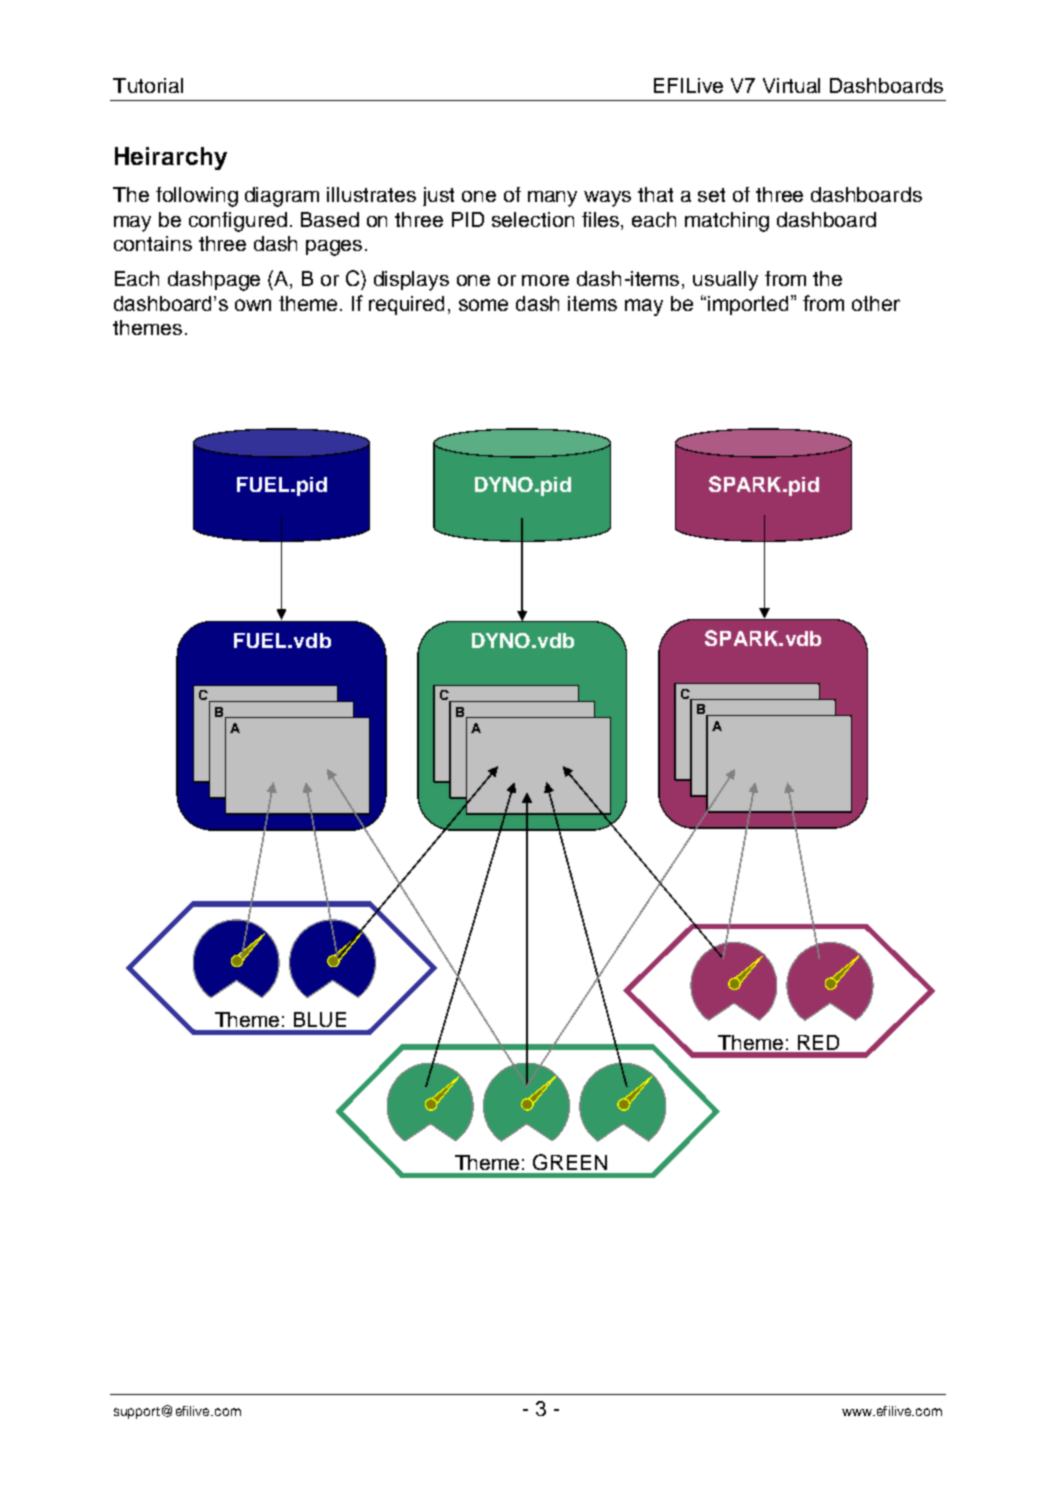  What do you see at coordinates (238, 222) in the screenshot?
I see `configured` at bounding box center [238, 222].
